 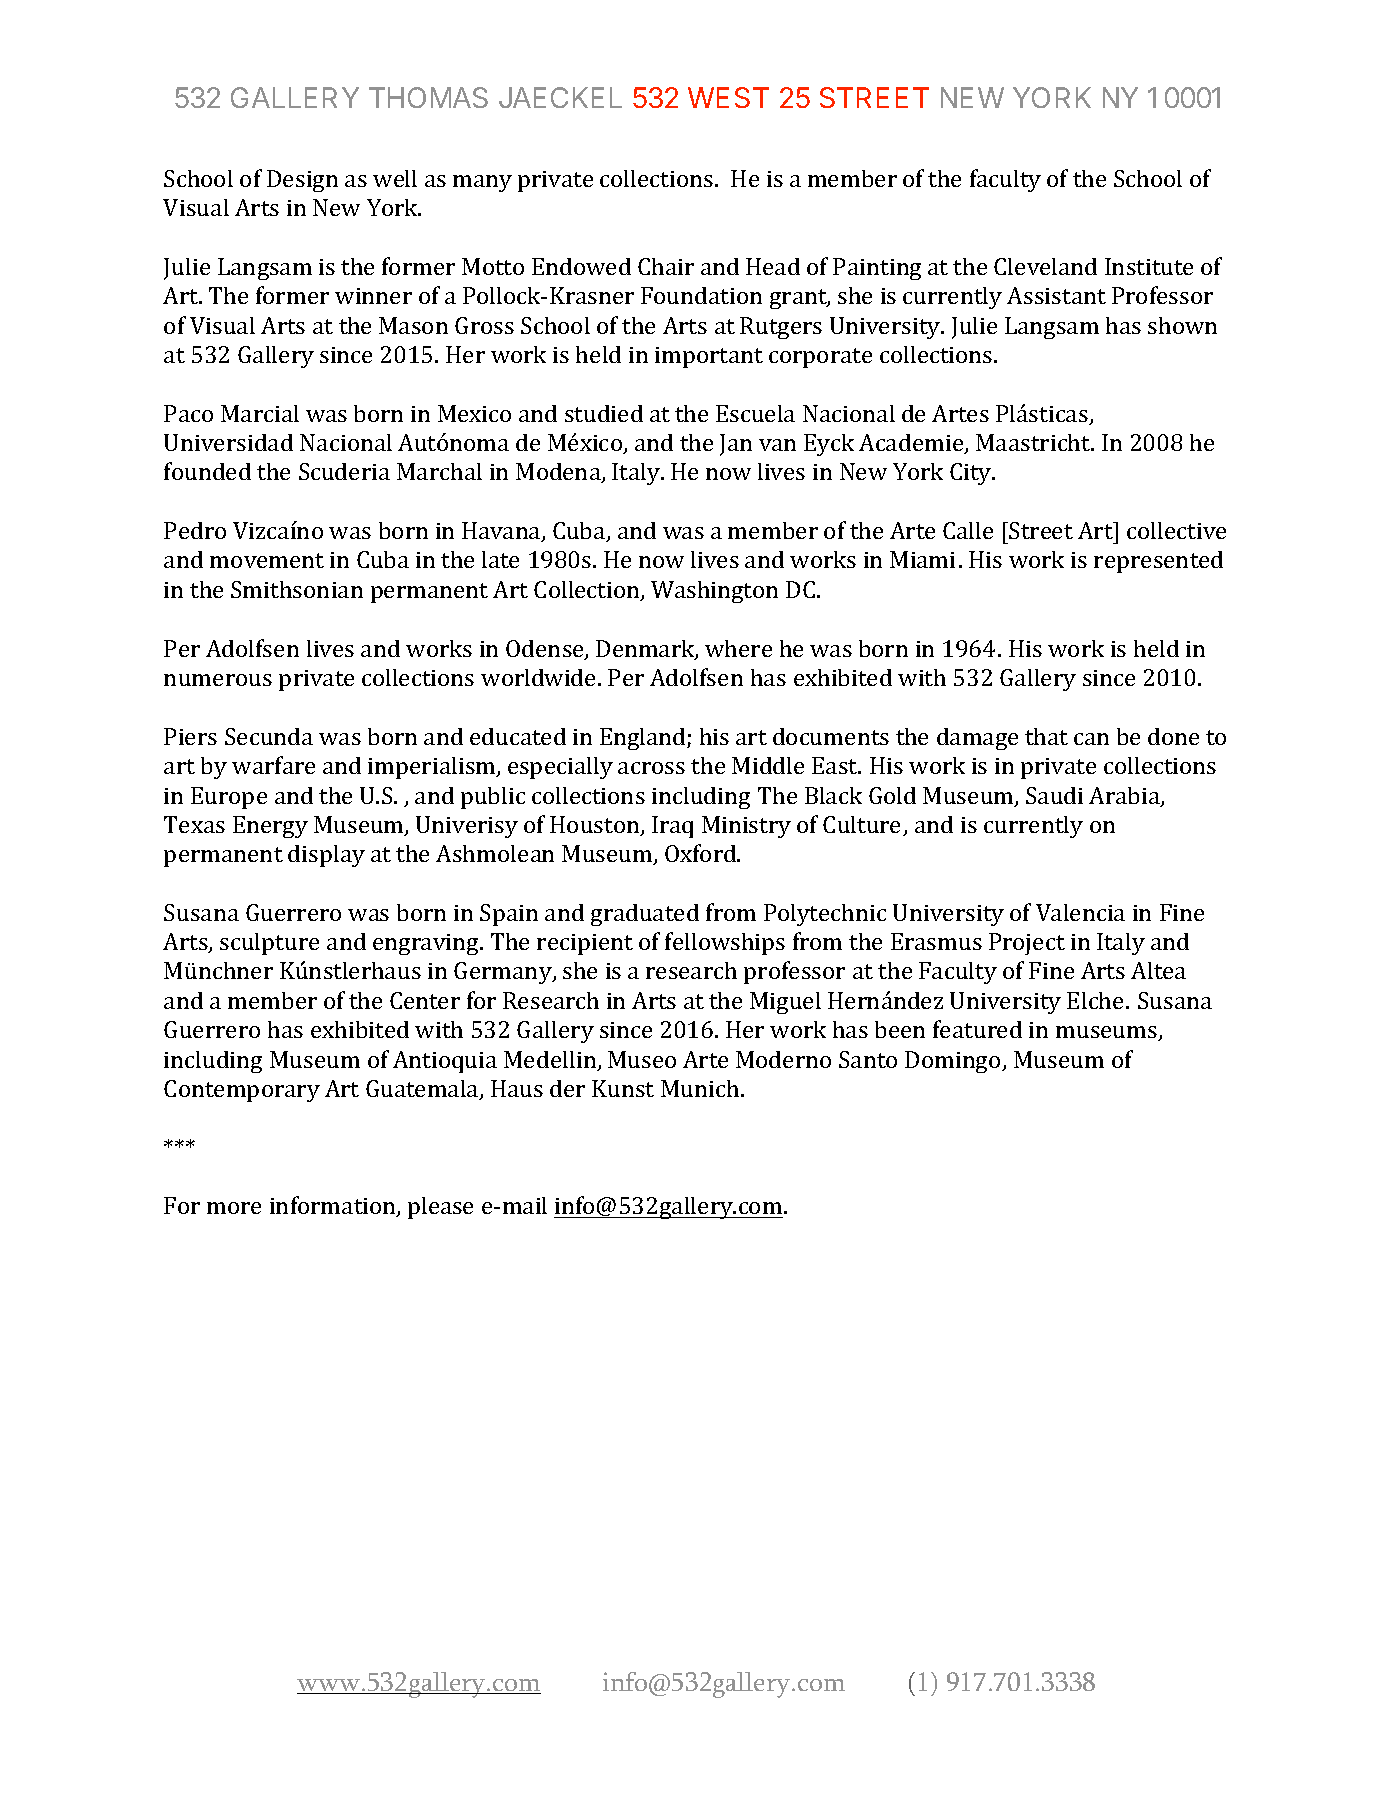 What do you see at coordinates (954, 1062) in the document?
I see `Domingo` at bounding box center [954, 1062].
